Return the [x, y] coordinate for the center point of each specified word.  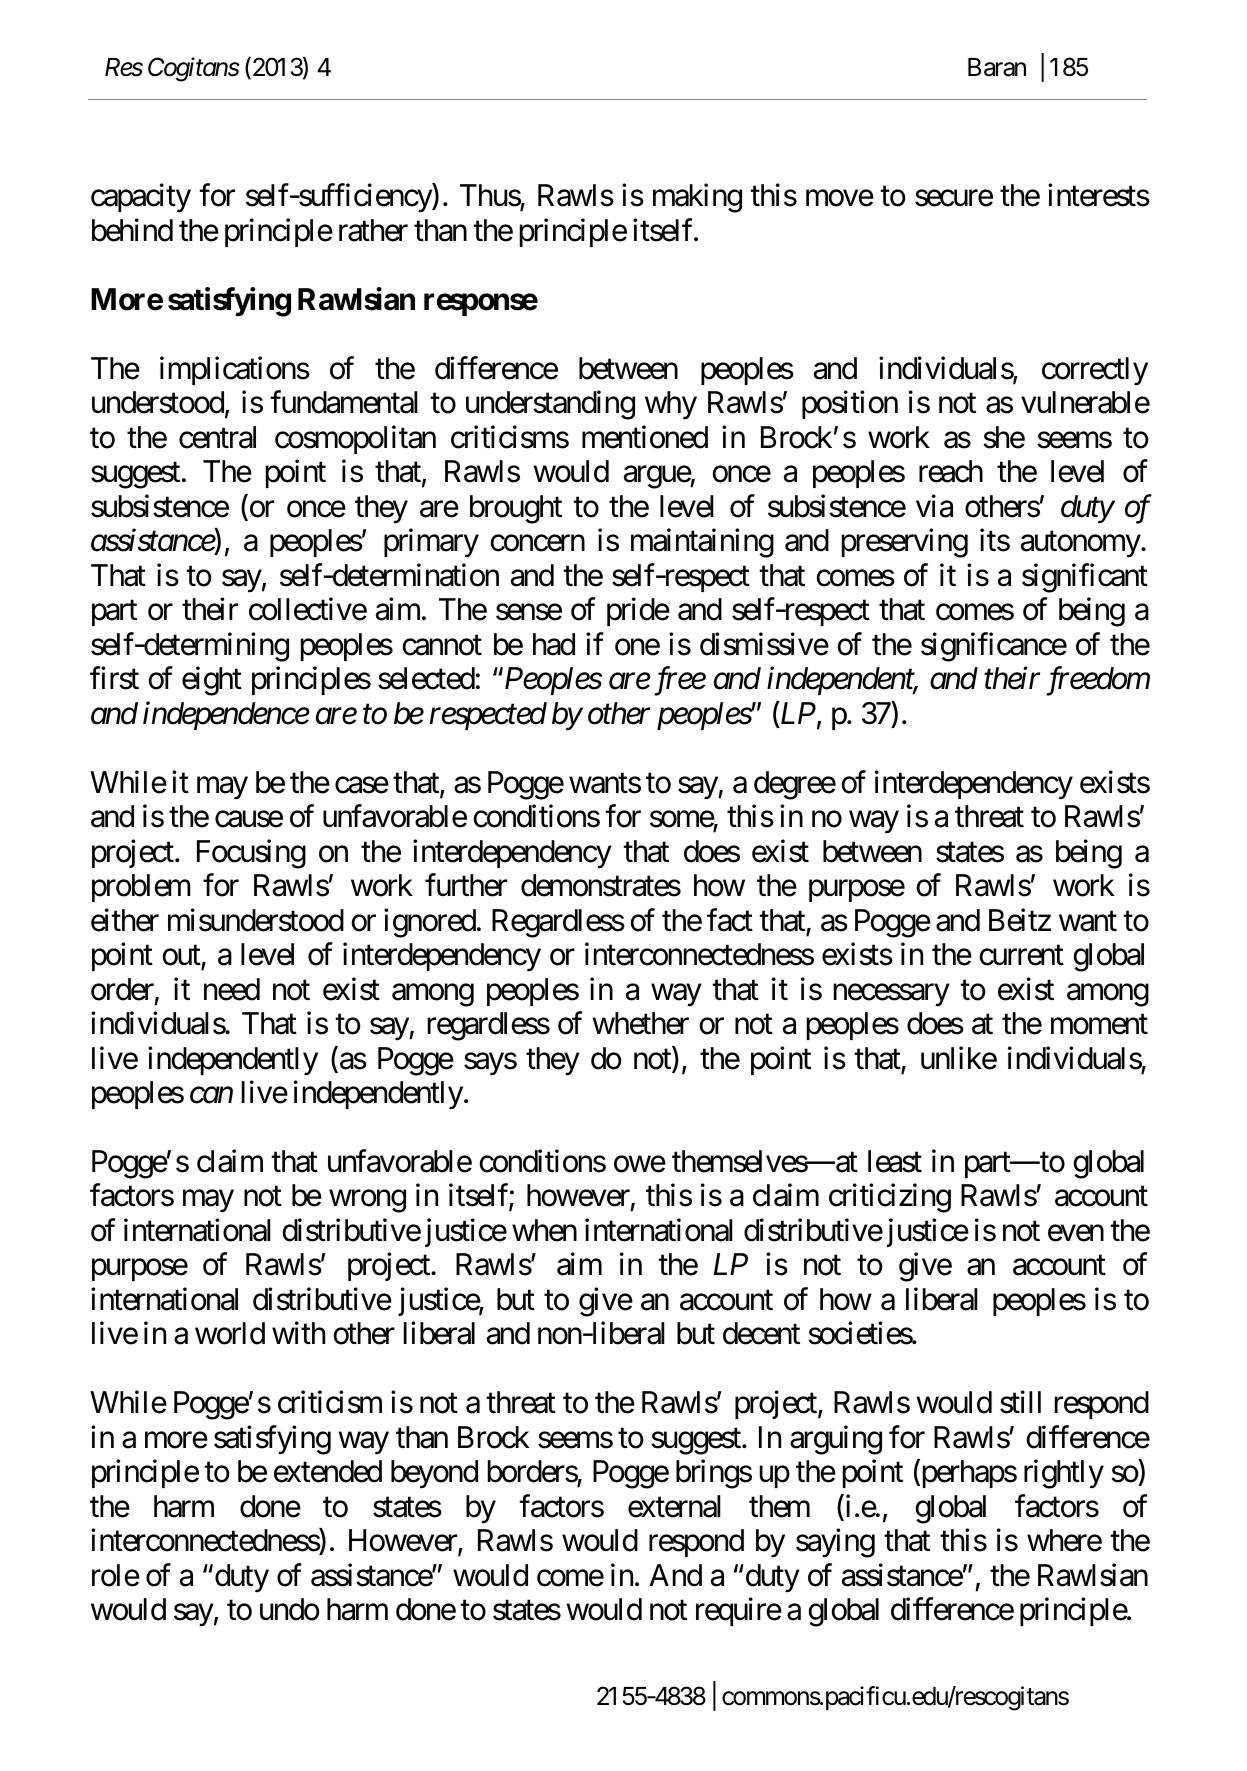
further [466, 885]
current [1022, 956]
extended [328, 1471]
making [697, 198]
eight [212, 681]
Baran [997, 67]
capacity [141, 198]
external [674, 1506]
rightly [1064, 1474]
